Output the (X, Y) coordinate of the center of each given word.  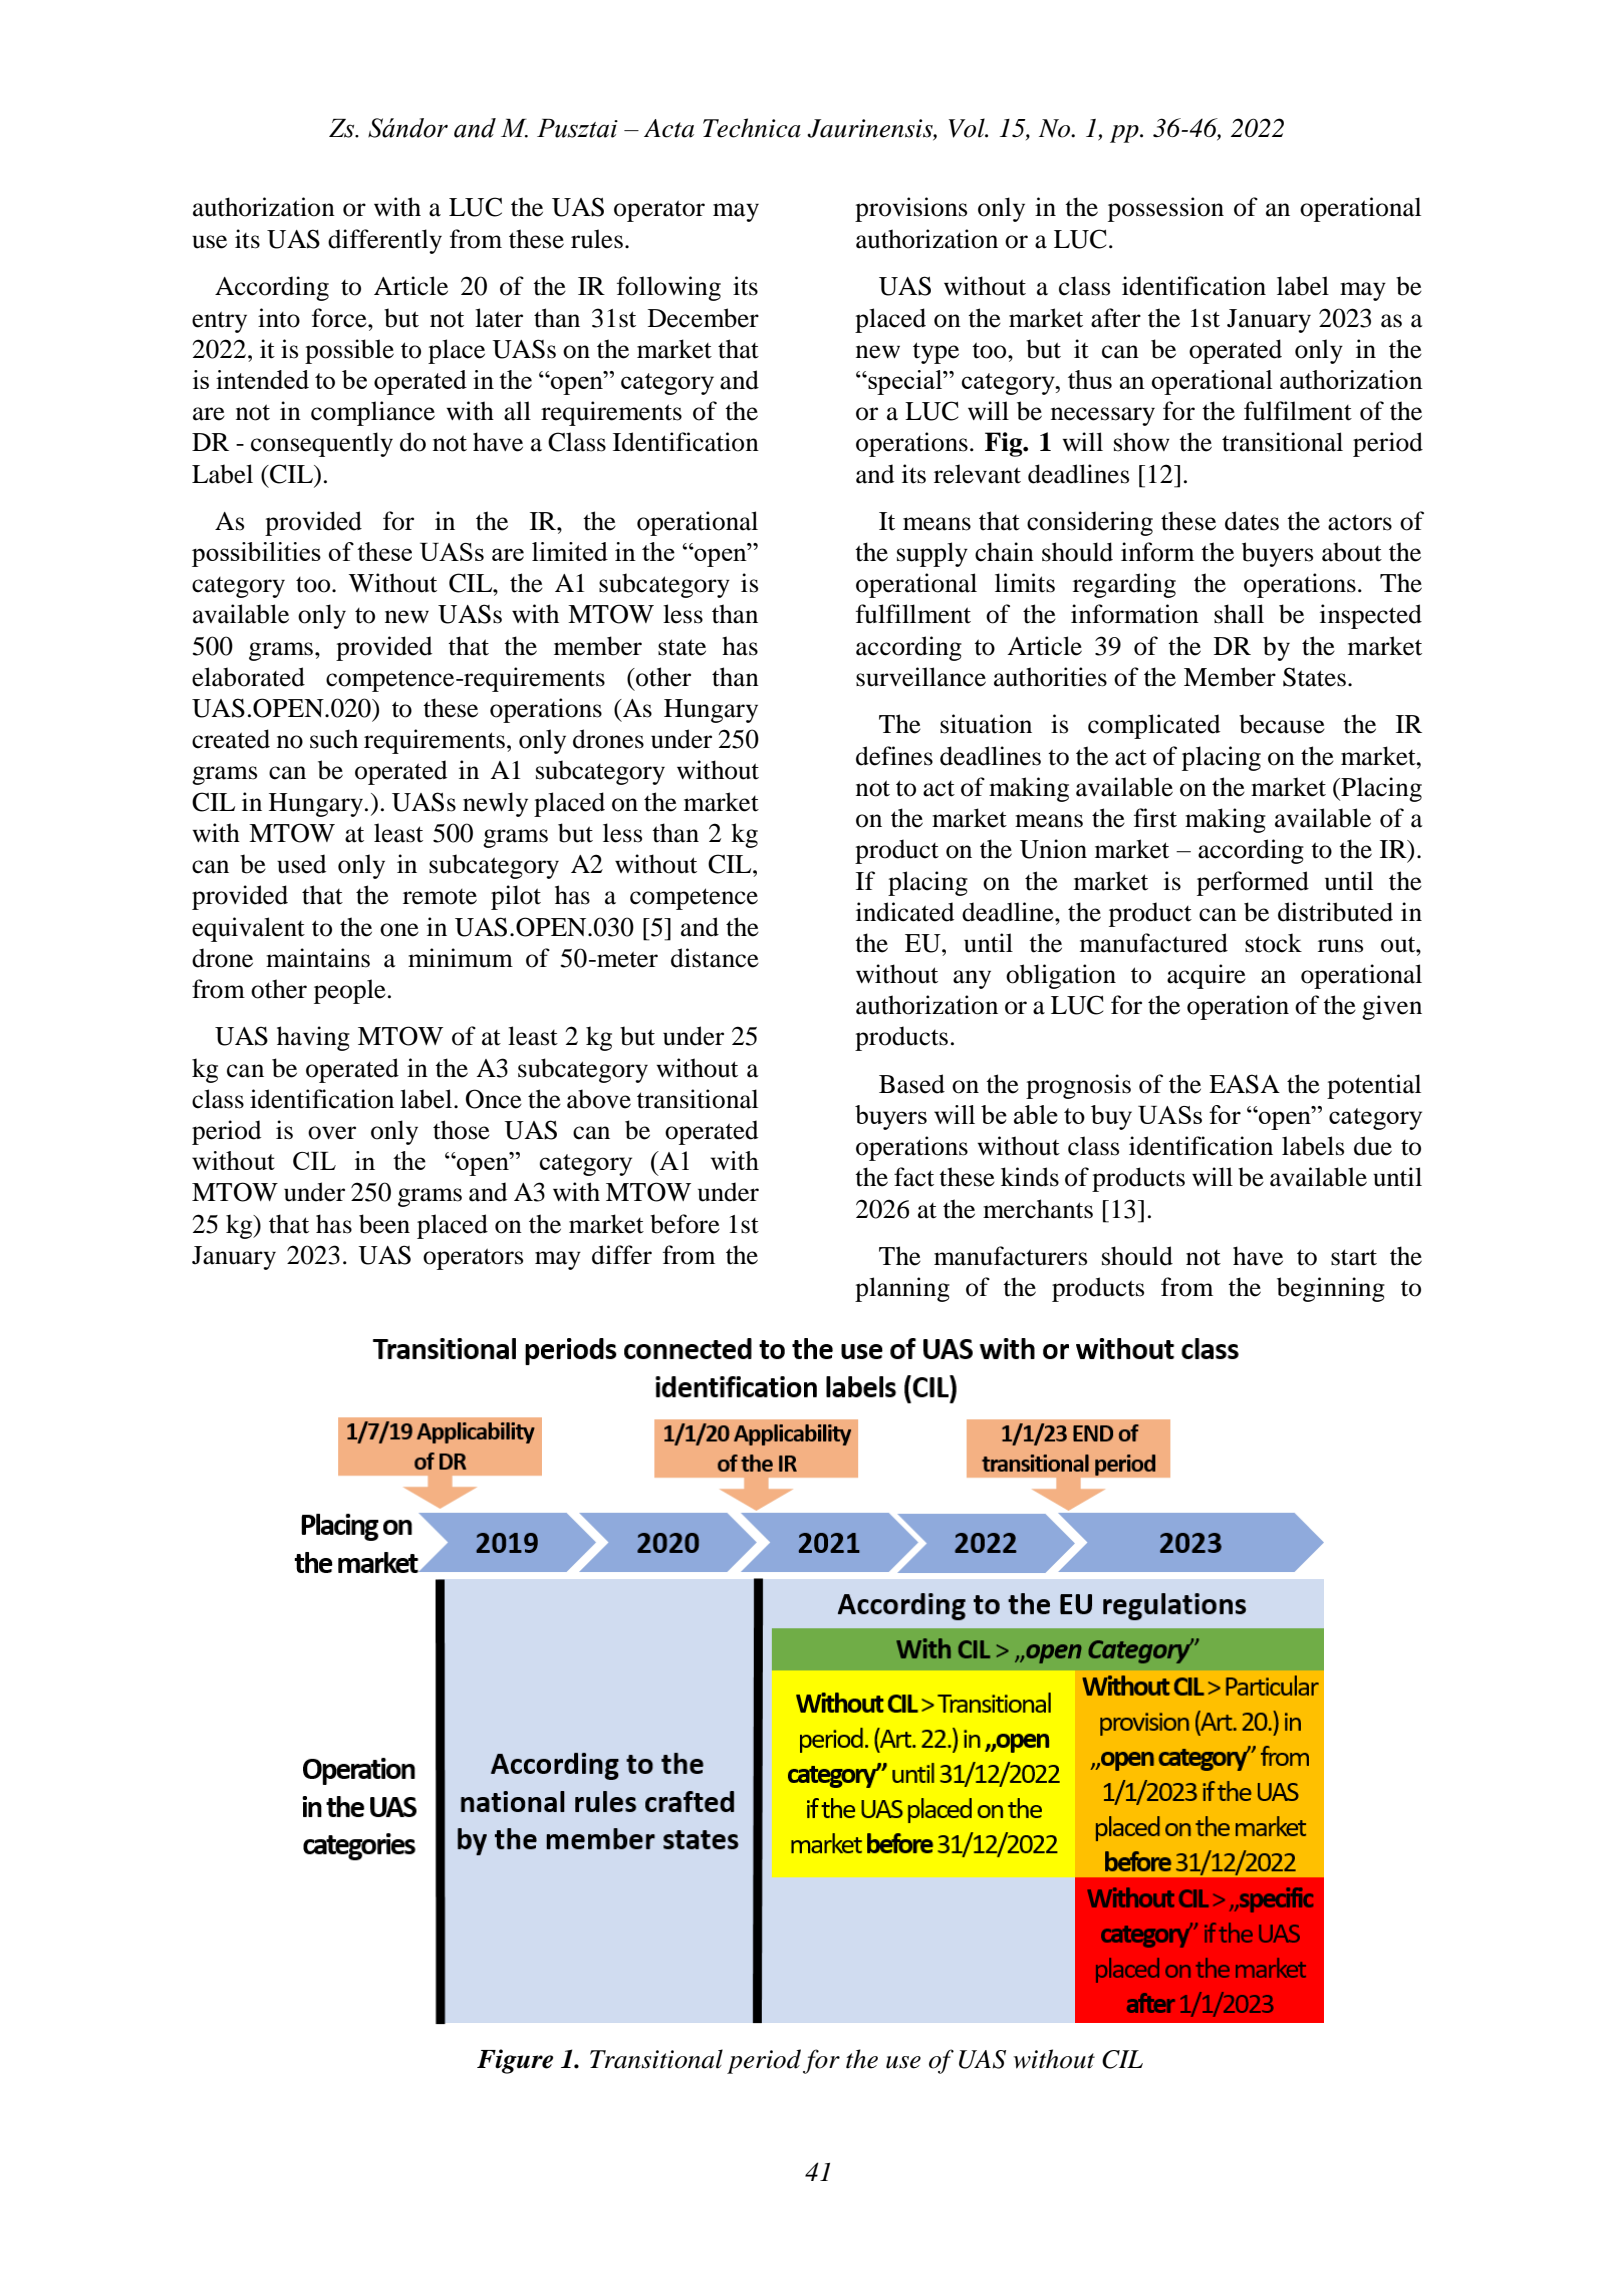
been (384, 1224)
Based (912, 1084)
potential (1374, 1086)
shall (1239, 614)
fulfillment (913, 614)
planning (902, 1289)
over (332, 1133)
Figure (515, 2061)
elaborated (248, 677)
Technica (752, 128)
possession (1166, 209)
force (340, 318)
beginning (1331, 1289)
